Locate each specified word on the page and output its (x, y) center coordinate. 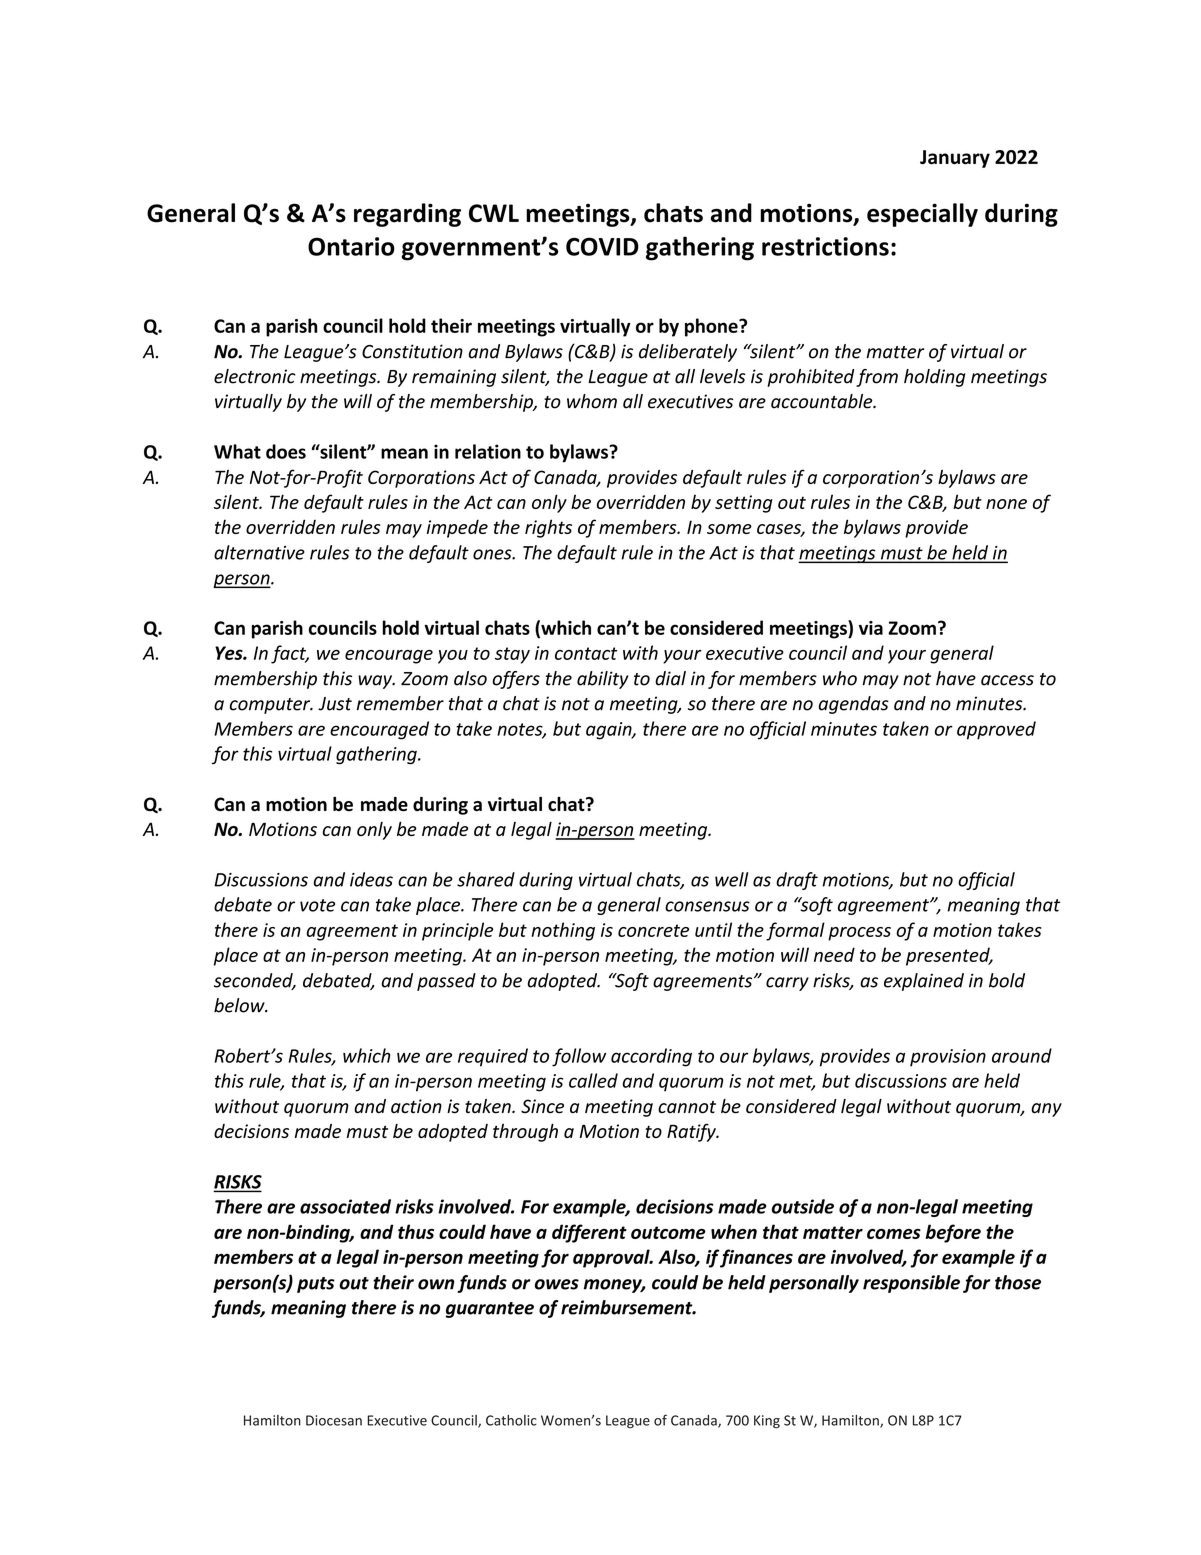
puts (316, 1285)
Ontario (351, 246)
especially (922, 215)
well (731, 879)
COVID (602, 246)
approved (996, 730)
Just (335, 704)
